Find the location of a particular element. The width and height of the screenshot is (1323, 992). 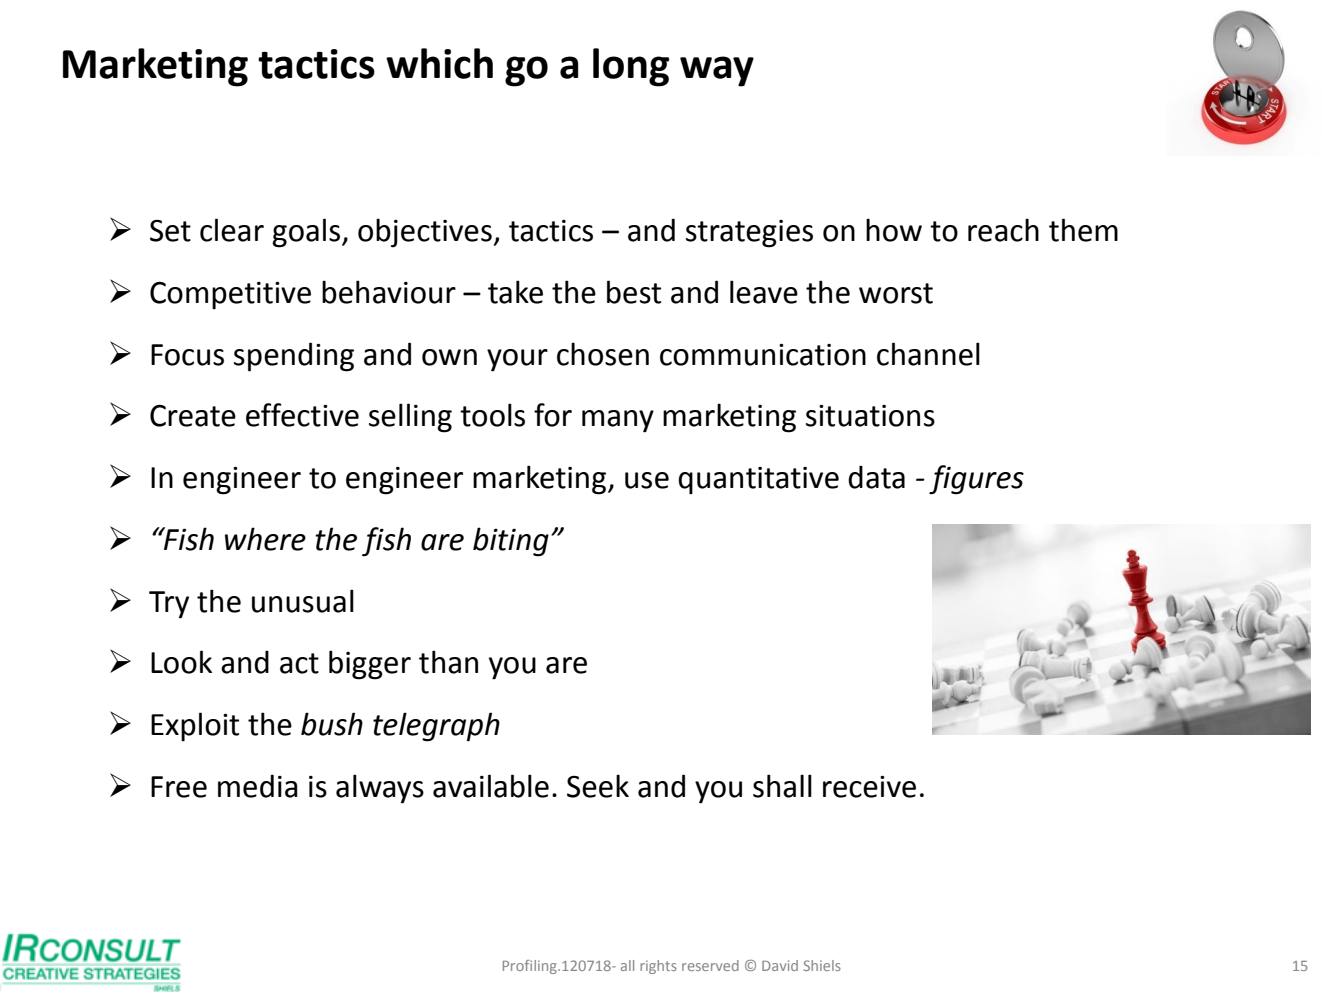

reach is located at coordinates (1003, 230).
